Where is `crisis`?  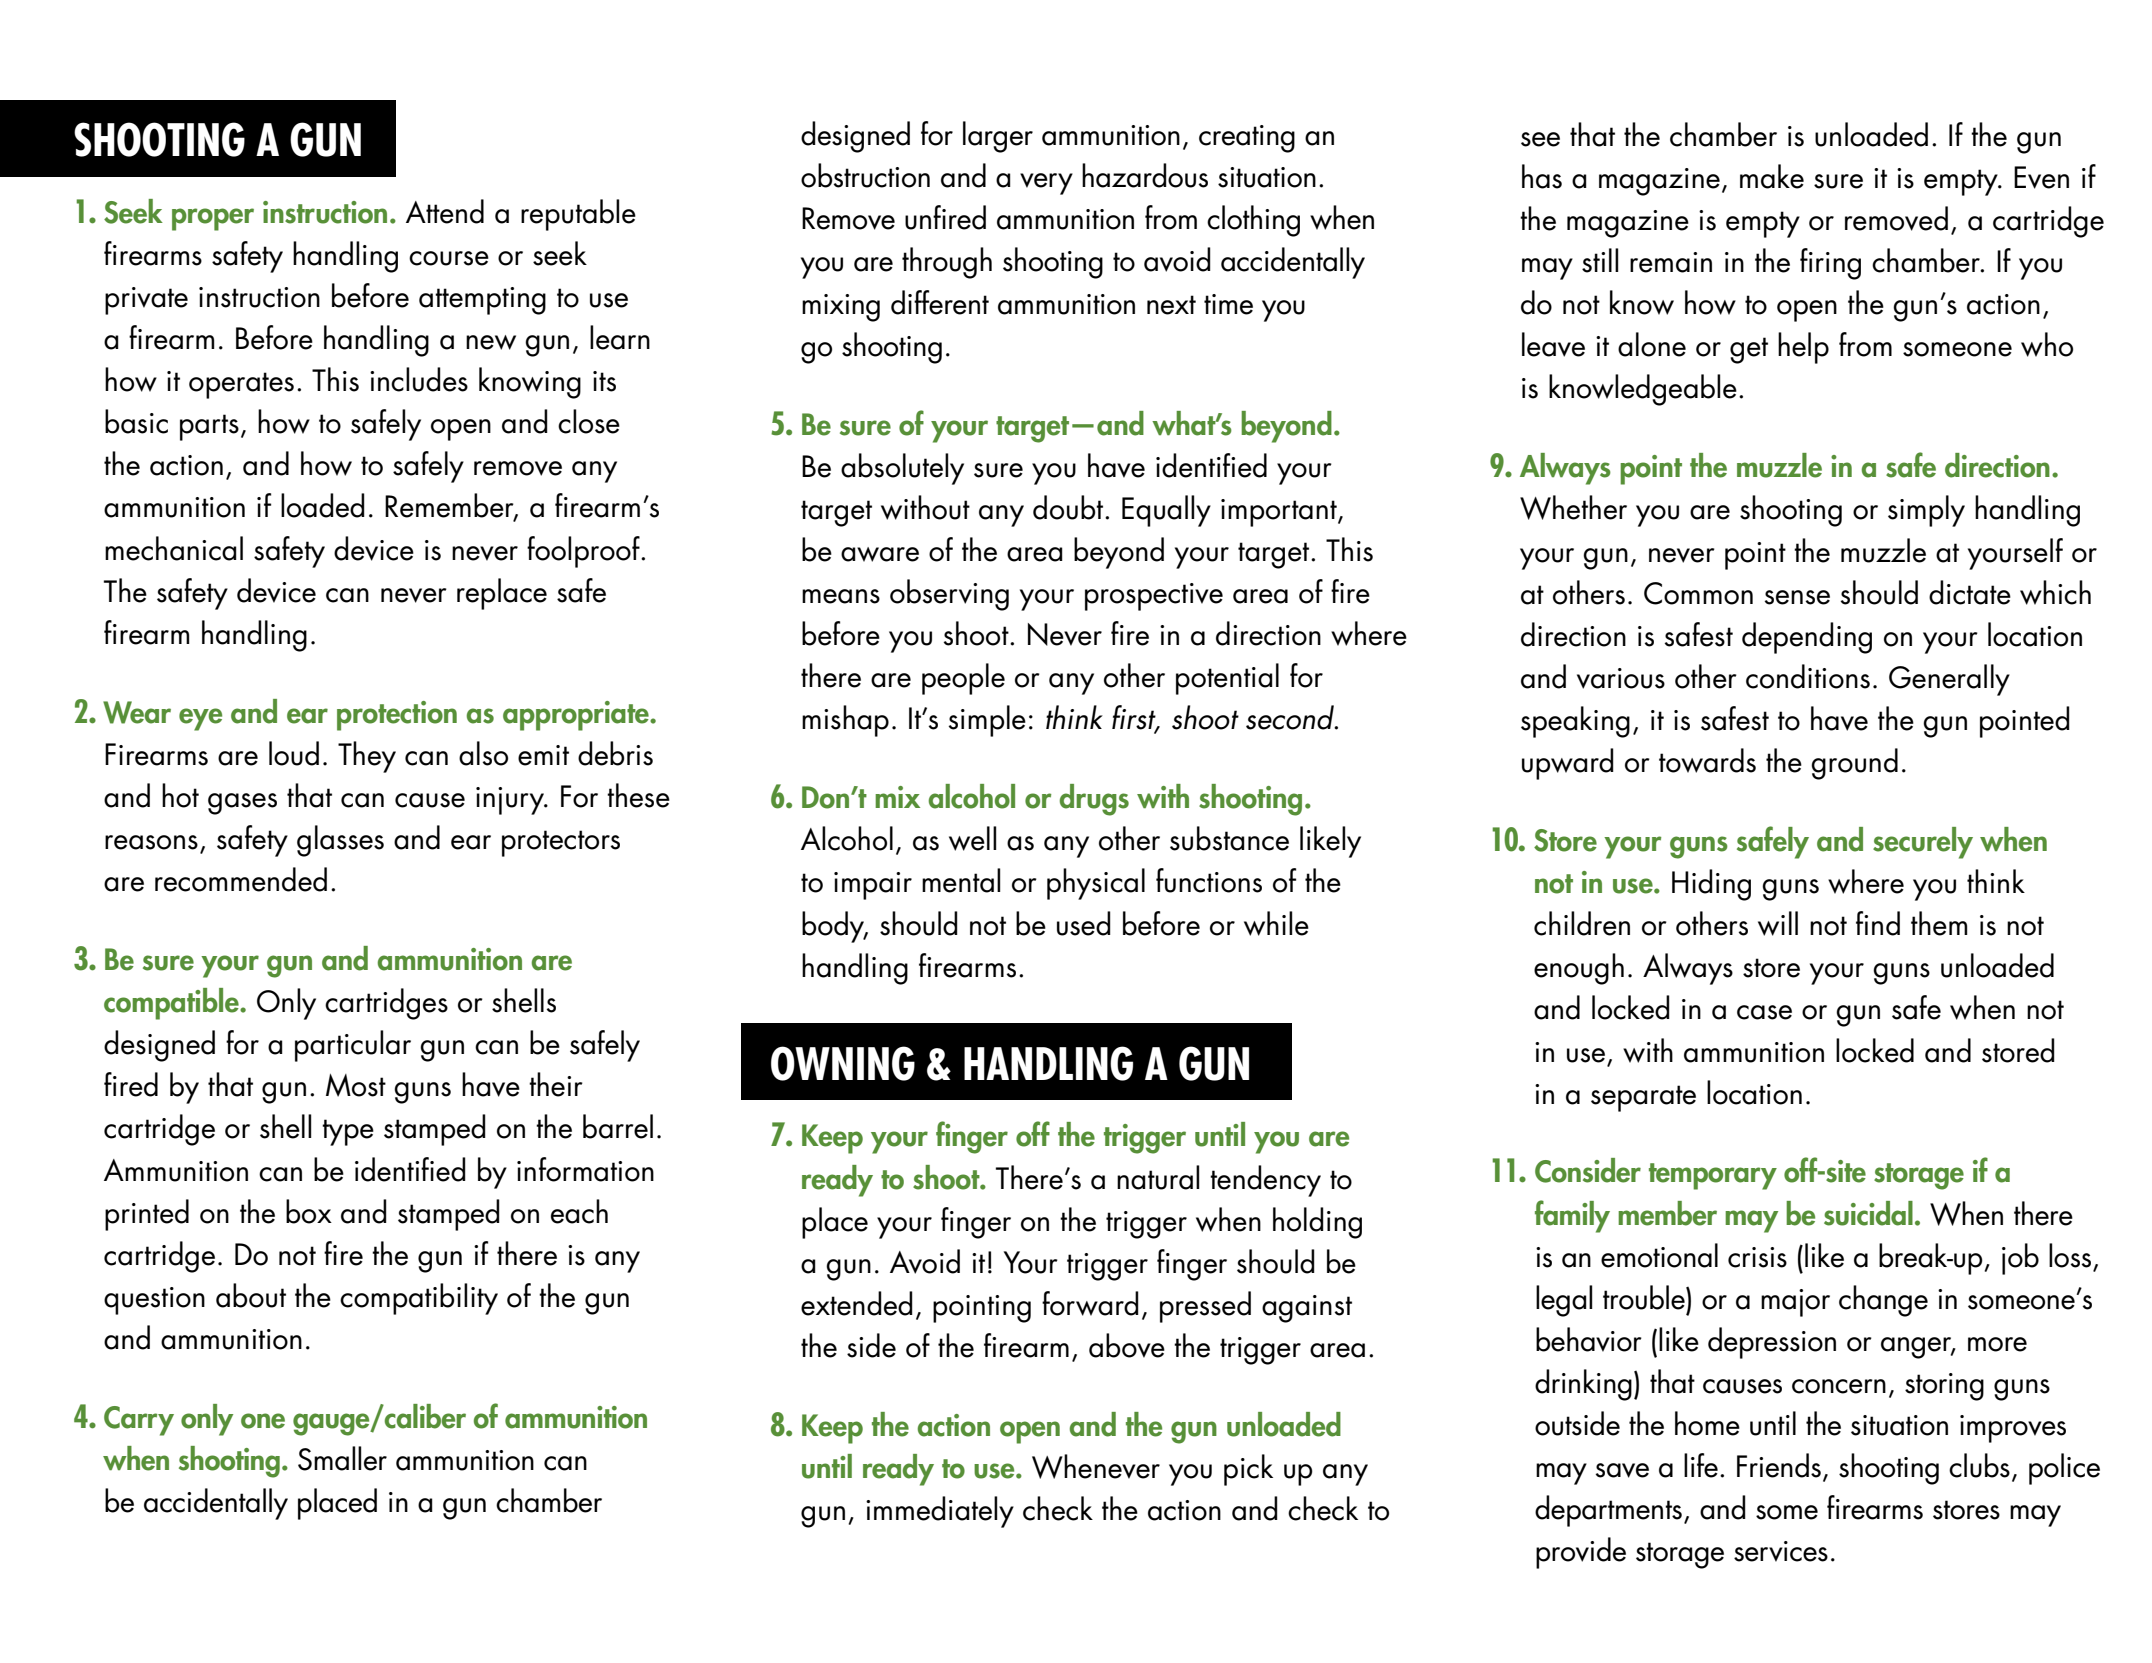
crisis is located at coordinates (1757, 1257).
